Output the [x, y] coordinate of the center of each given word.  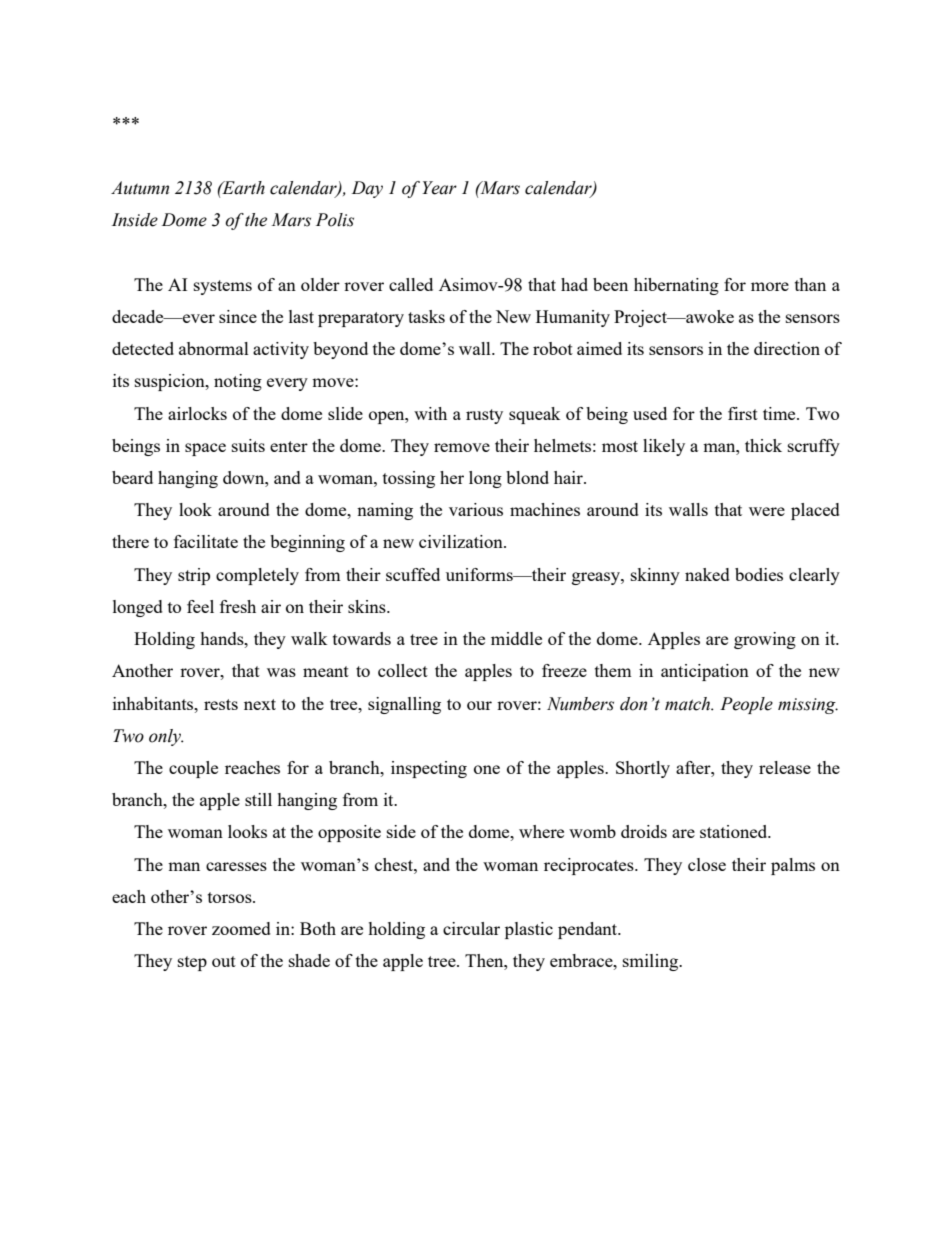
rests [221, 704]
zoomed [241, 928]
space [205, 449]
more [770, 286]
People [746, 705]
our [479, 705]
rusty [484, 416]
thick [763, 445]
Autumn [140, 188]
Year [439, 188]
